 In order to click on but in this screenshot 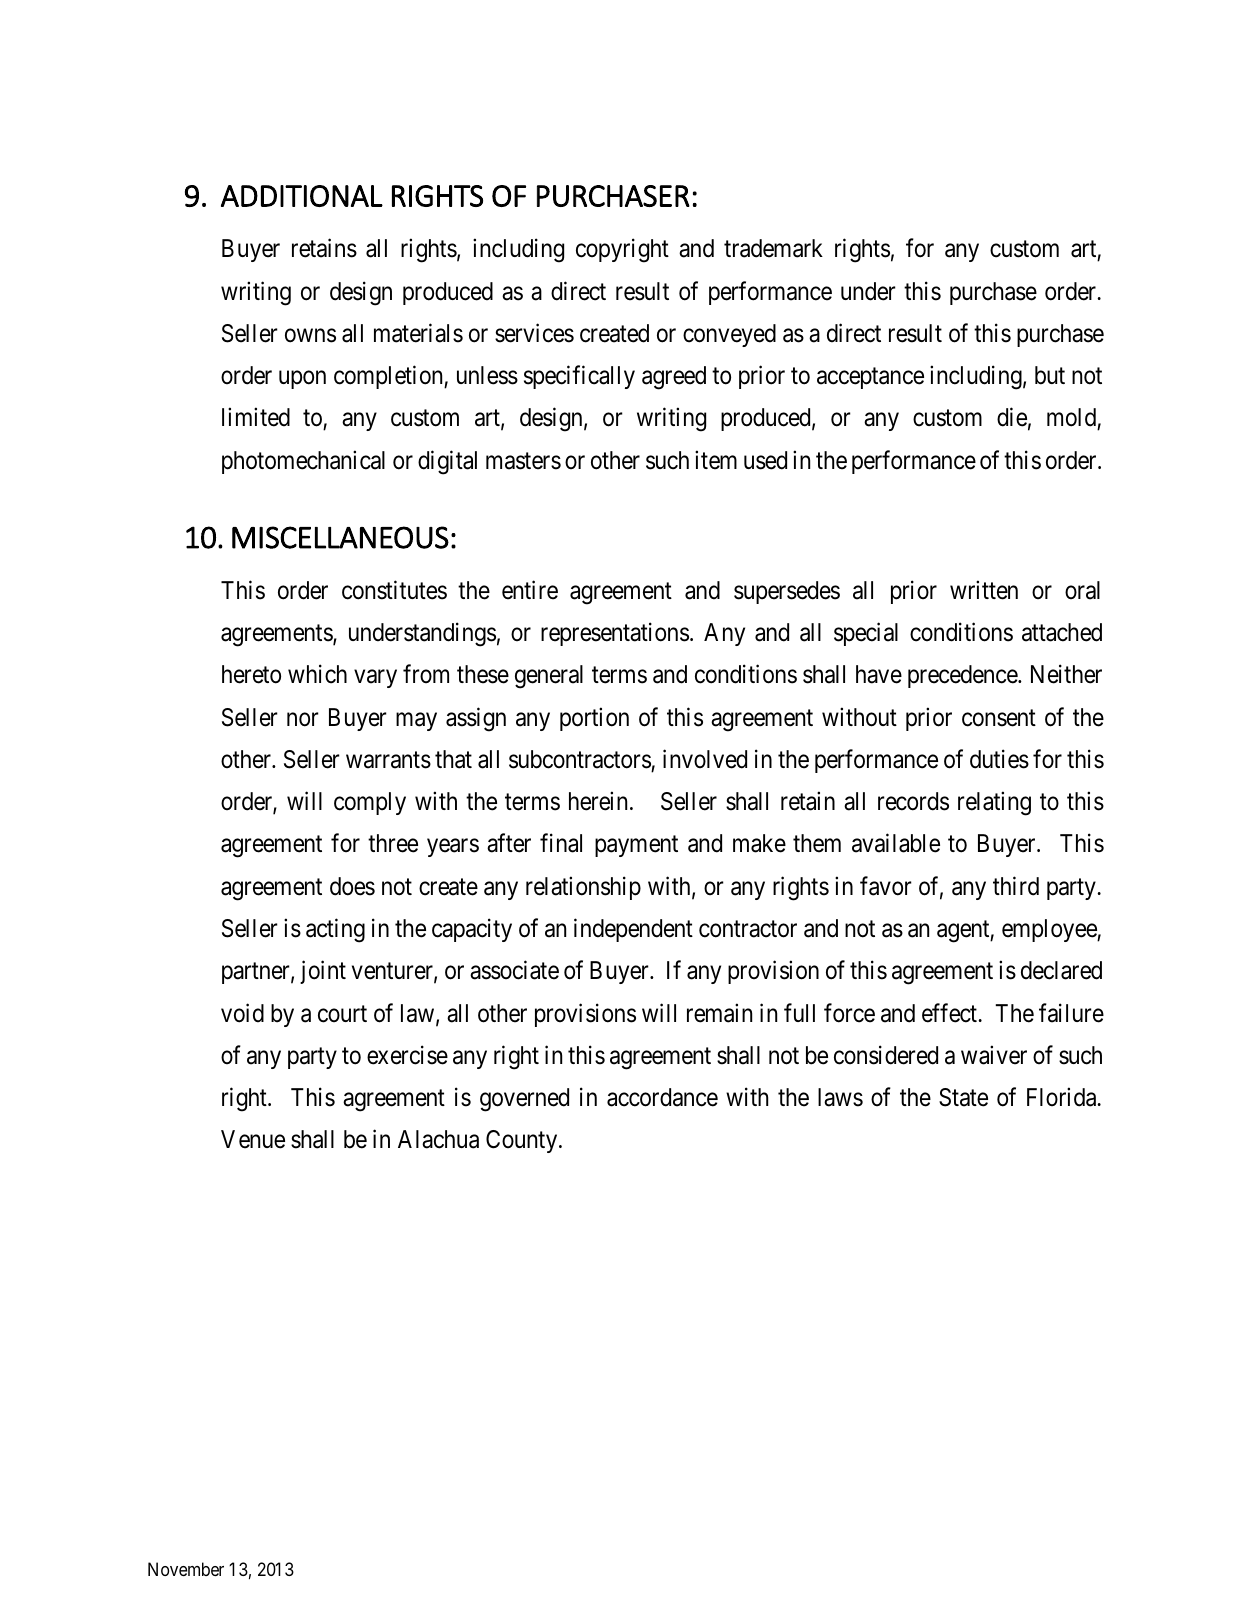, I will do `click(1050, 375)`.
